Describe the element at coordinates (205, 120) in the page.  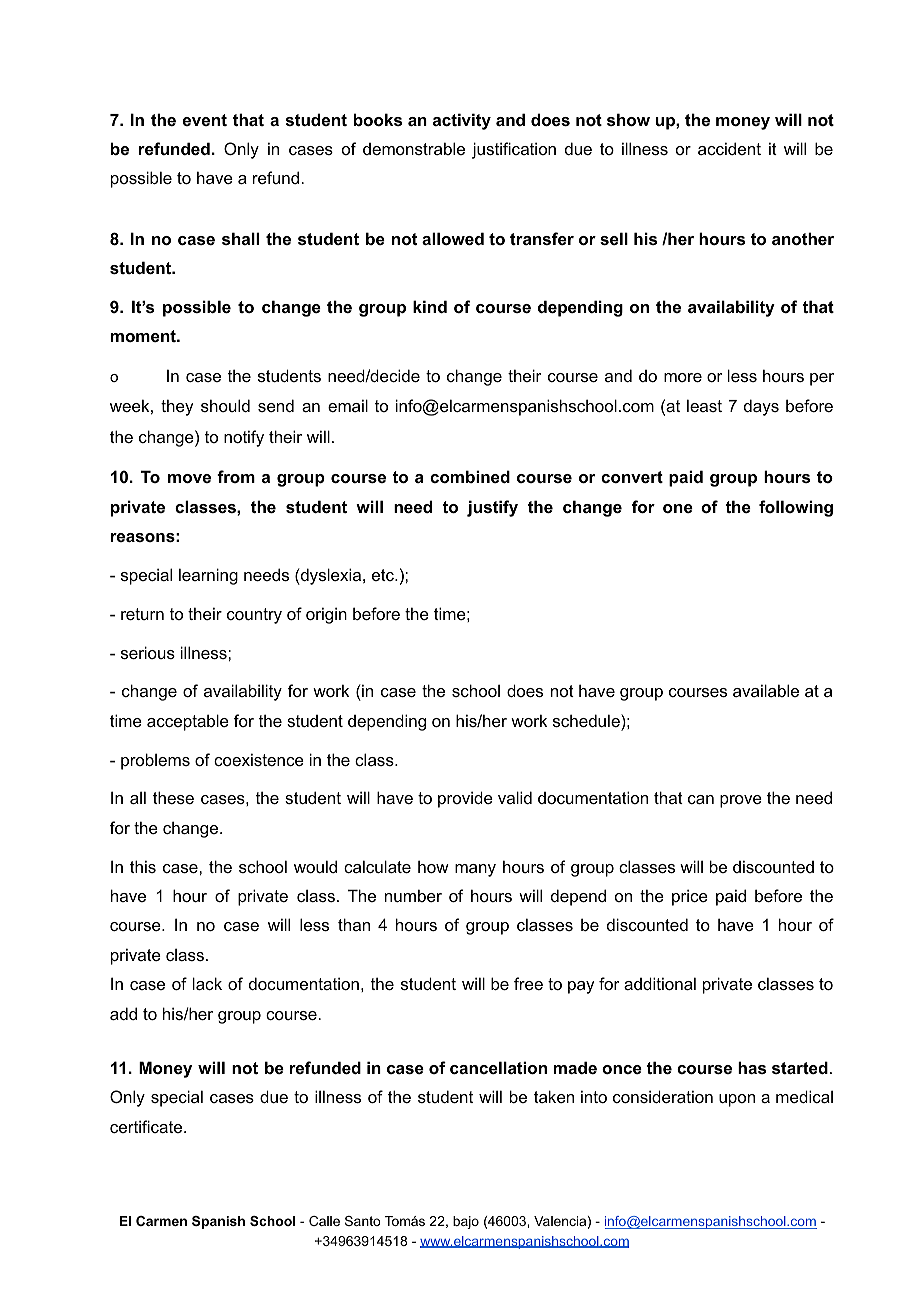
I see `event` at that location.
